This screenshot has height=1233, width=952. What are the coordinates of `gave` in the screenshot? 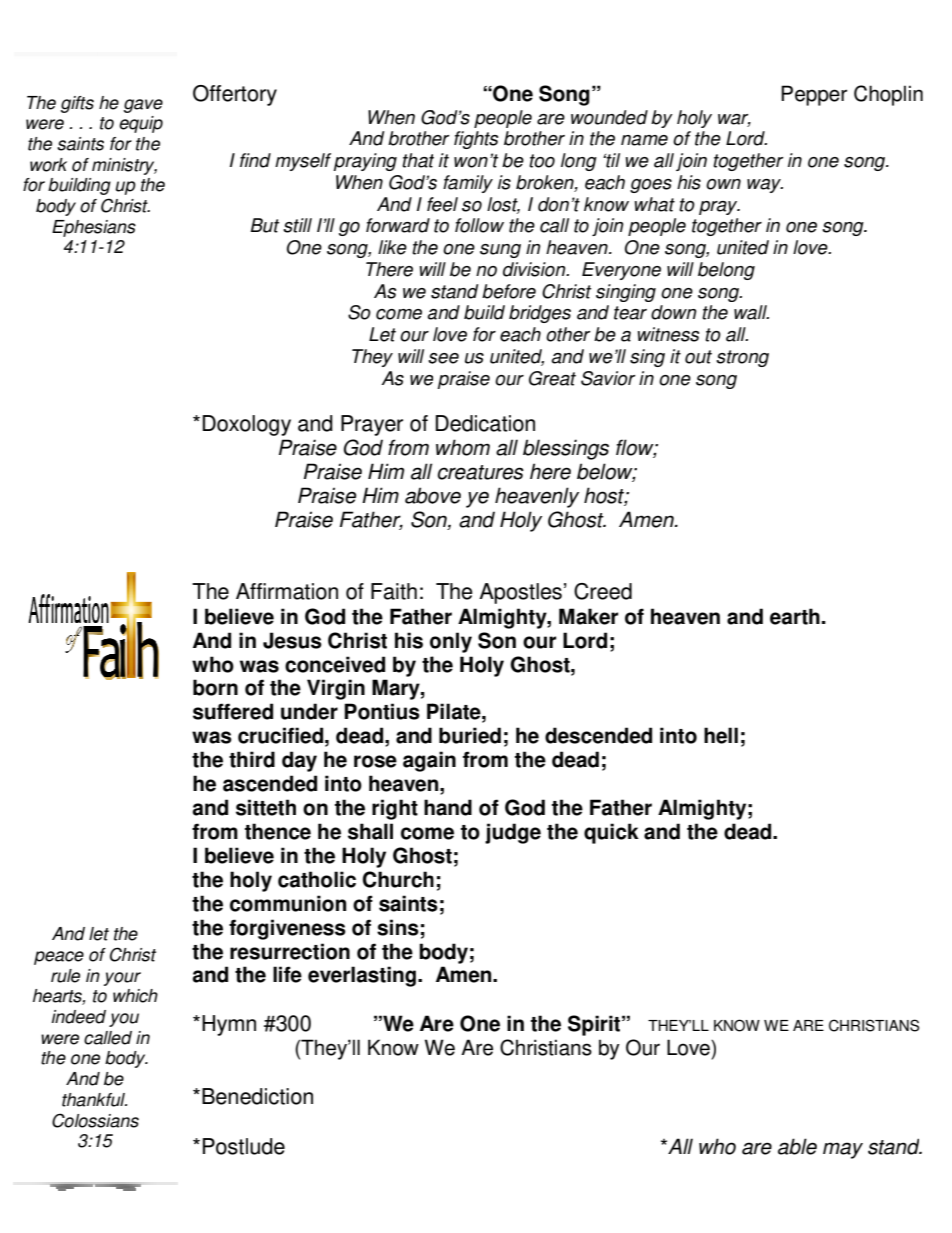 It's located at (143, 106).
